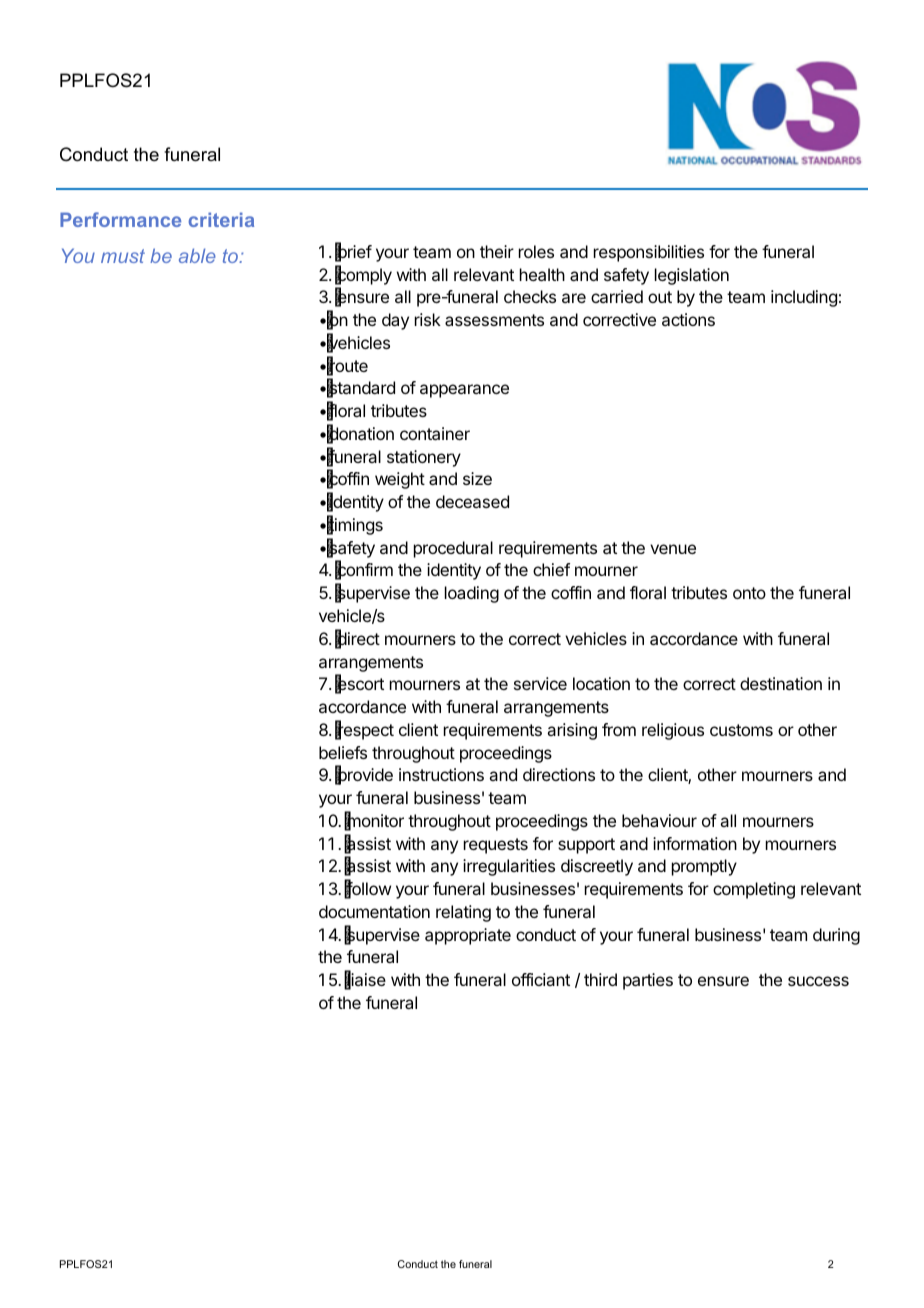 Image resolution: width=924 pixels, height=1308 pixels. Describe the element at coordinates (374, 911) in the screenshot. I see `documentation` at that location.
